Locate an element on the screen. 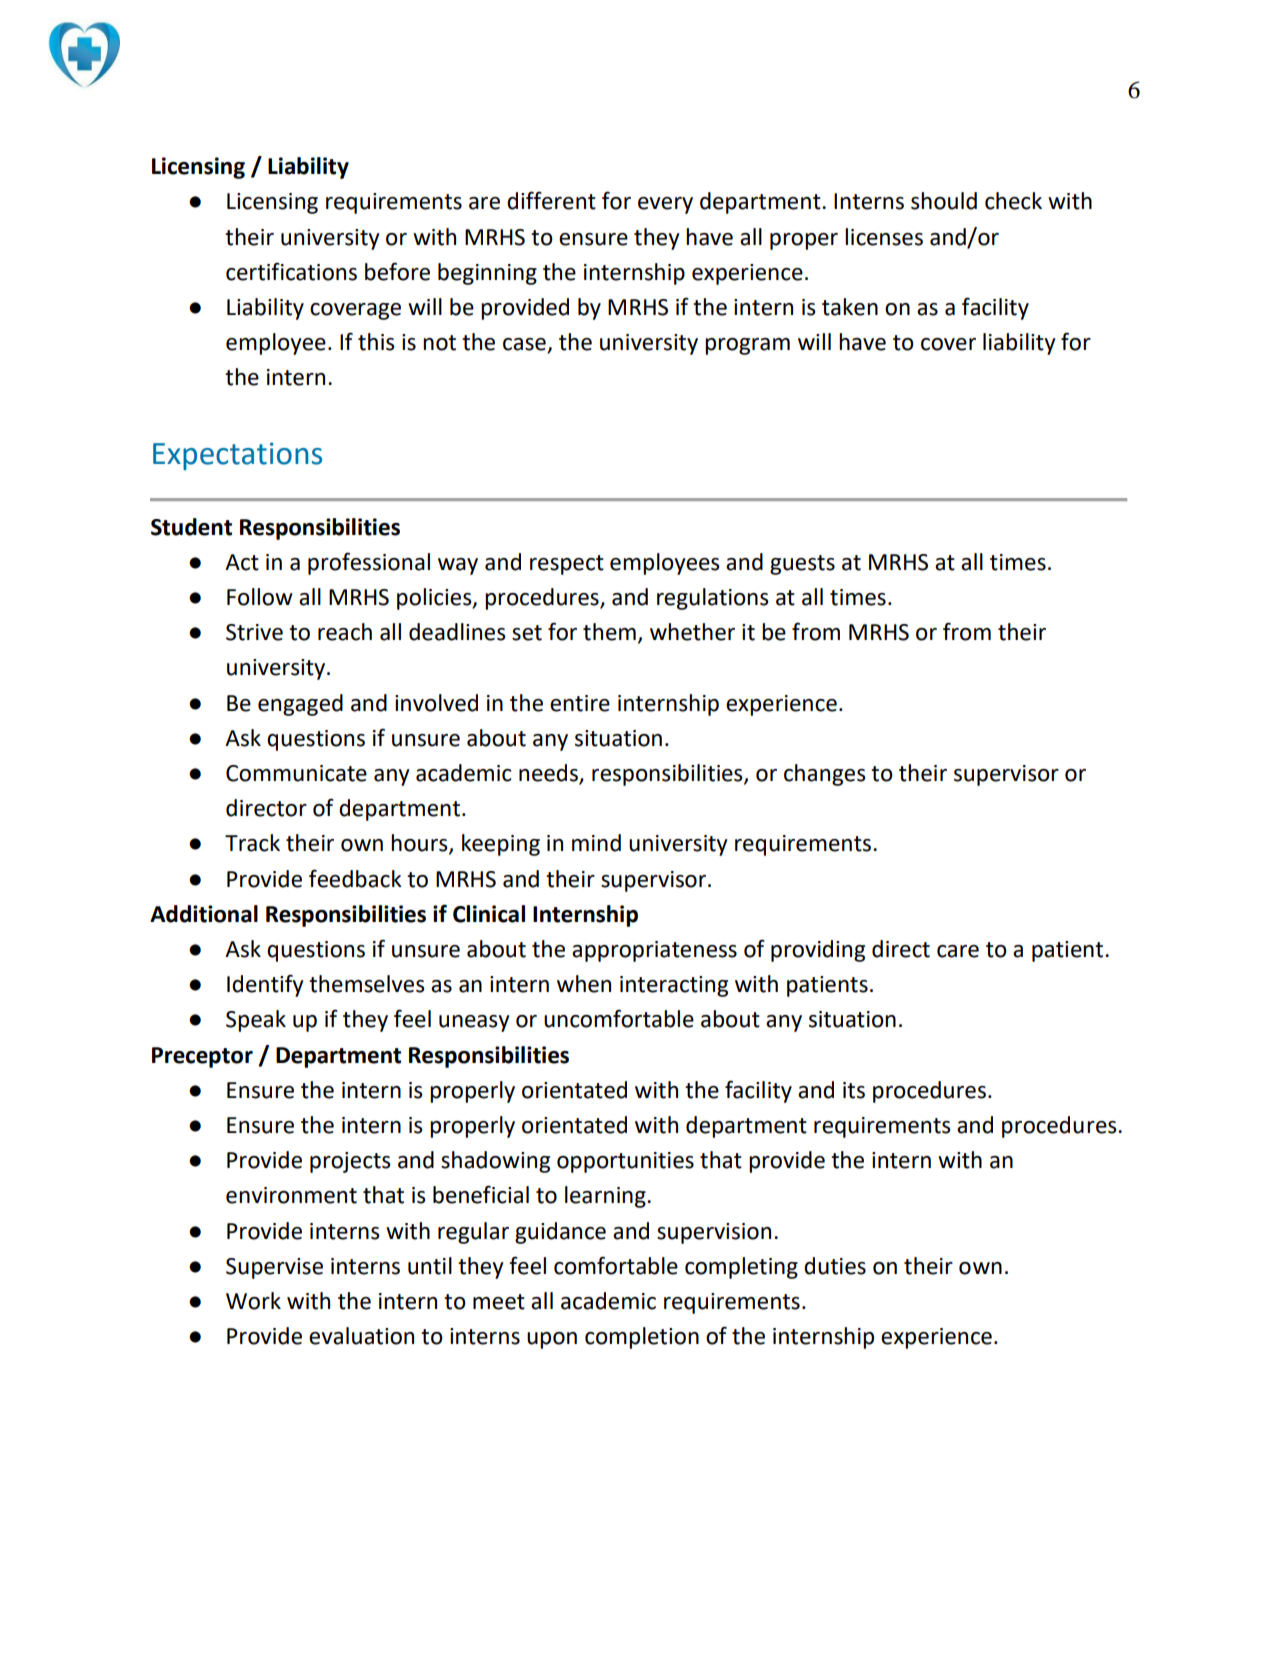 Image resolution: width=1278 pixels, height=1654 pixels. its is located at coordinates (854, 1090).
